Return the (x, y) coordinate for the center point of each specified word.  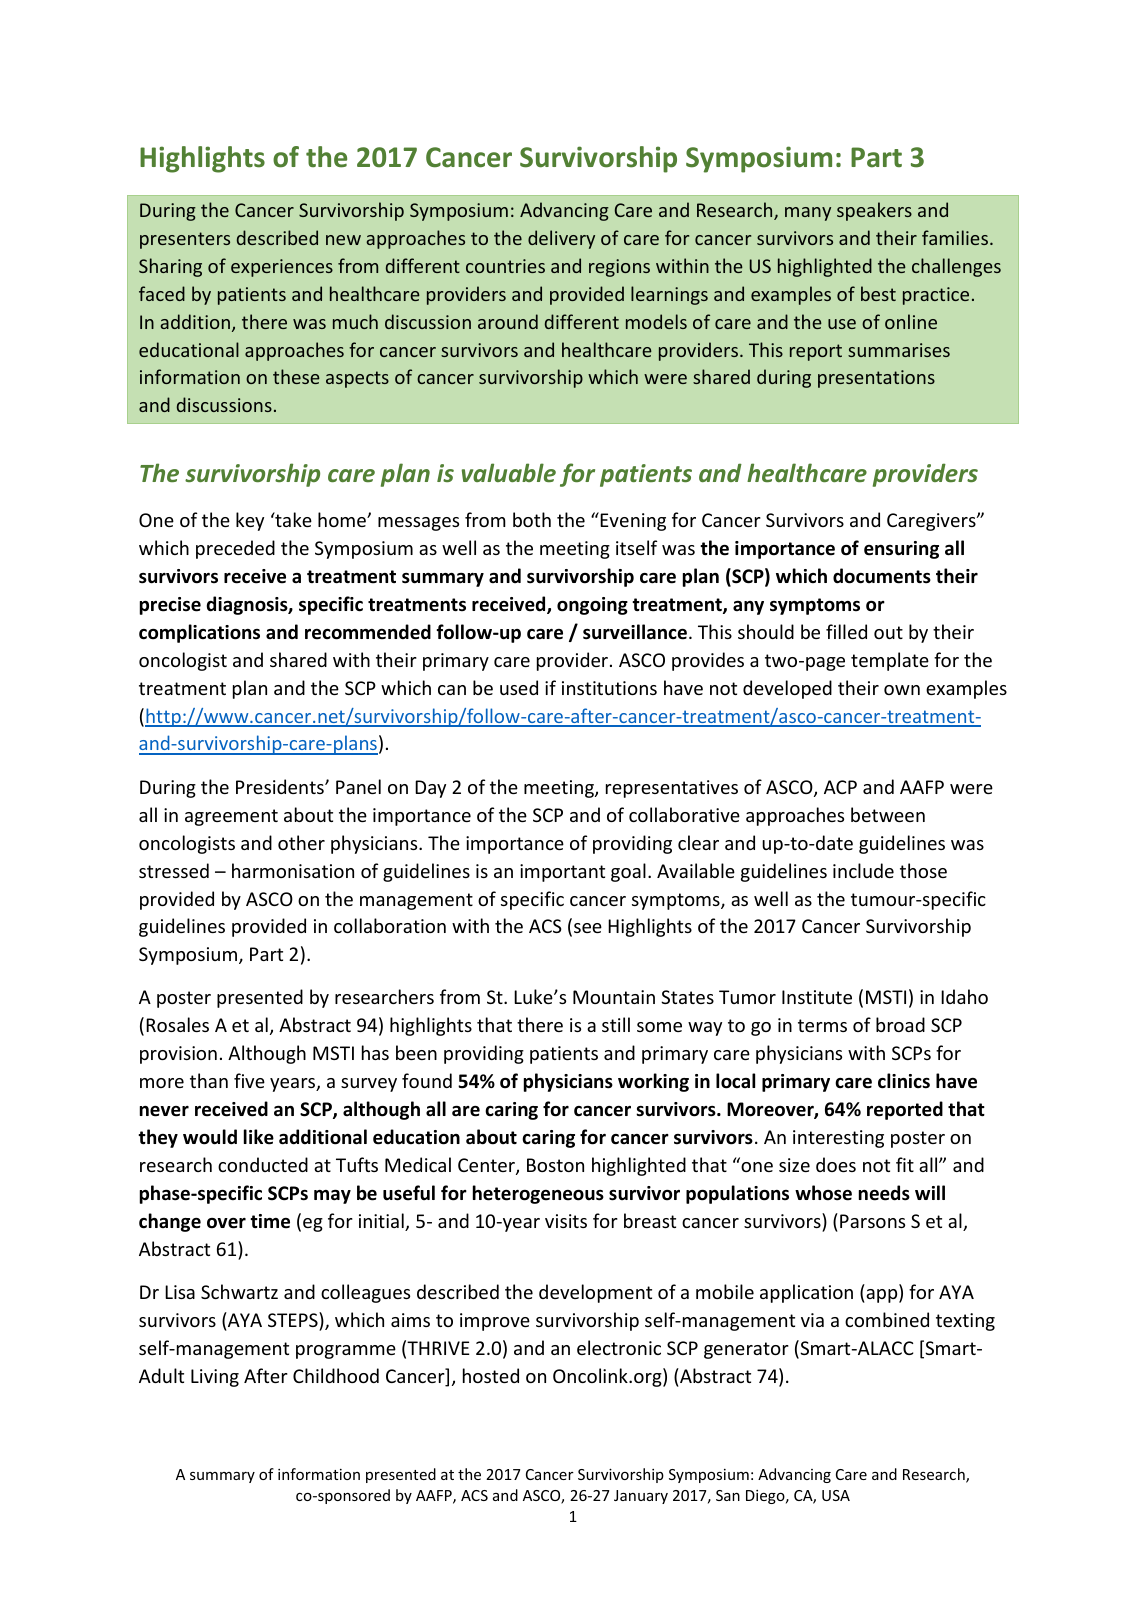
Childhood (336, 1375)
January (641, 1497)
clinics (904, 1081)
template (890, 661)
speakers (874, 211)
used (519, 687)
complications (199, 633)
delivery (561, 239)
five (249, 1080)
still (616, 1024)
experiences (282, 268)
